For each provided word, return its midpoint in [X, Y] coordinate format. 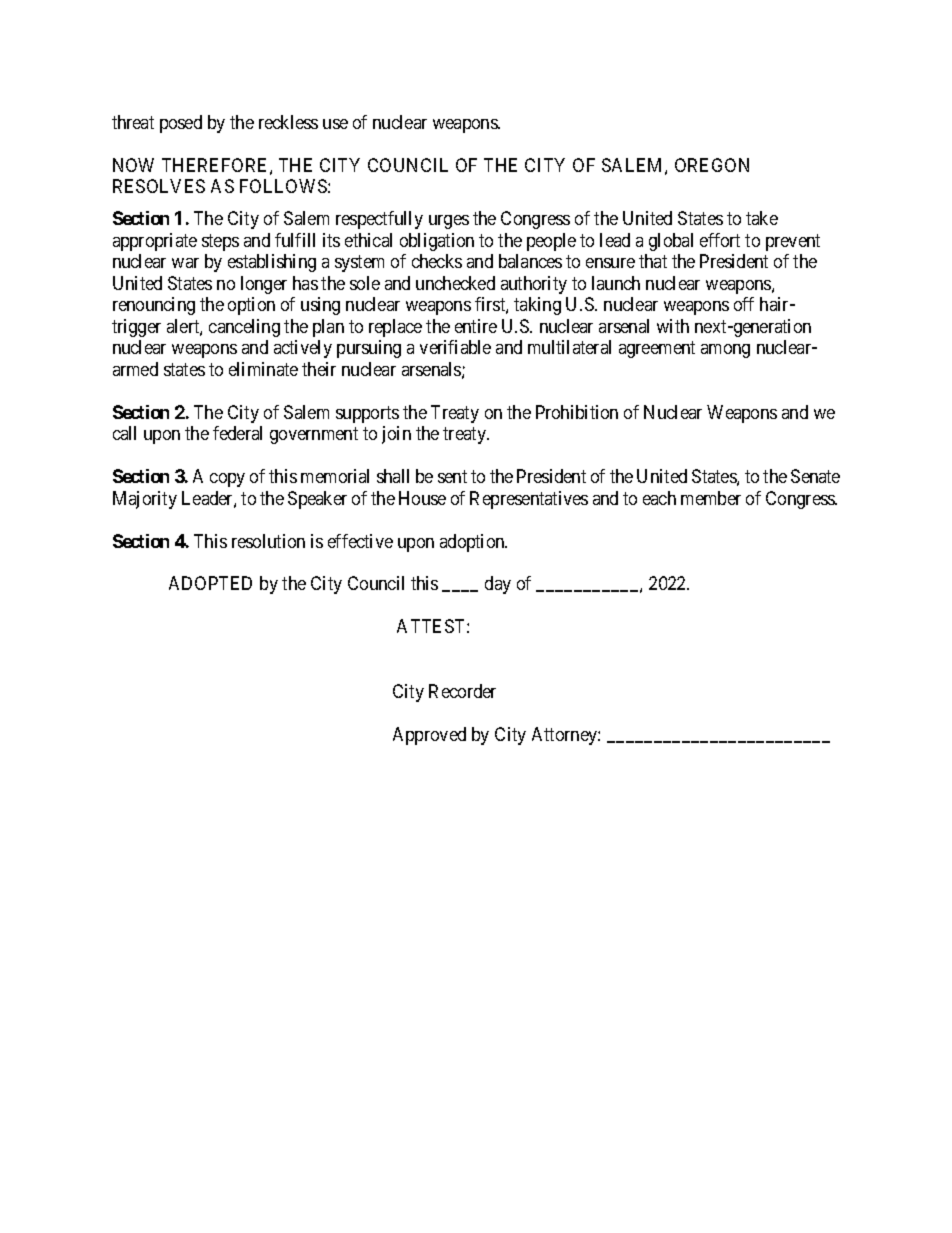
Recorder [462, 691]
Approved [429, 736]
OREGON [712, 165]
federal [237, 433]
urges [449, 222]
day [498, 585]
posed [181, 124]
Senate [815, 476]
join [396, 435]
